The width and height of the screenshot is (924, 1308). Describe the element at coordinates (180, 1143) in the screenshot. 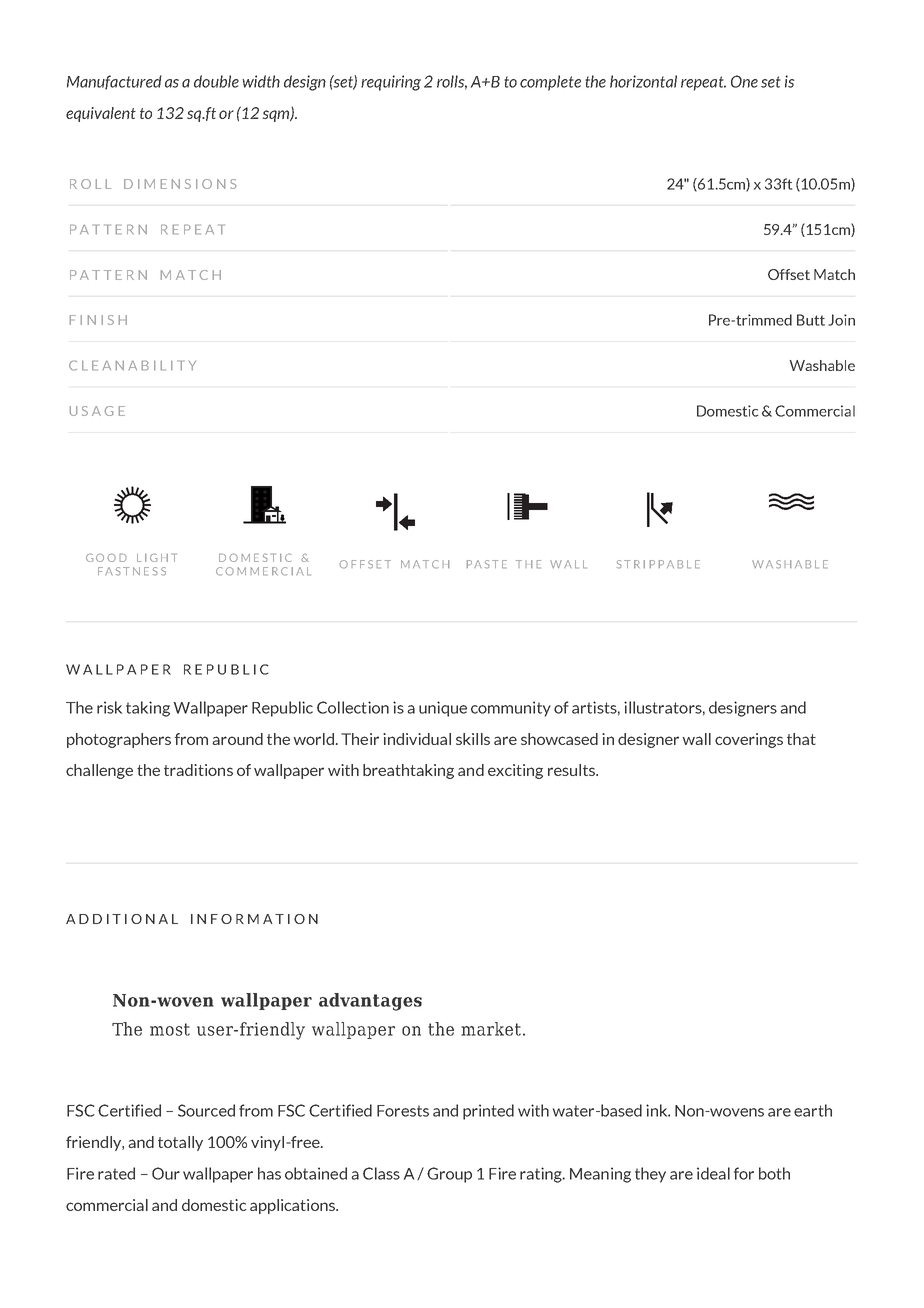

I see `totally` at that location.
